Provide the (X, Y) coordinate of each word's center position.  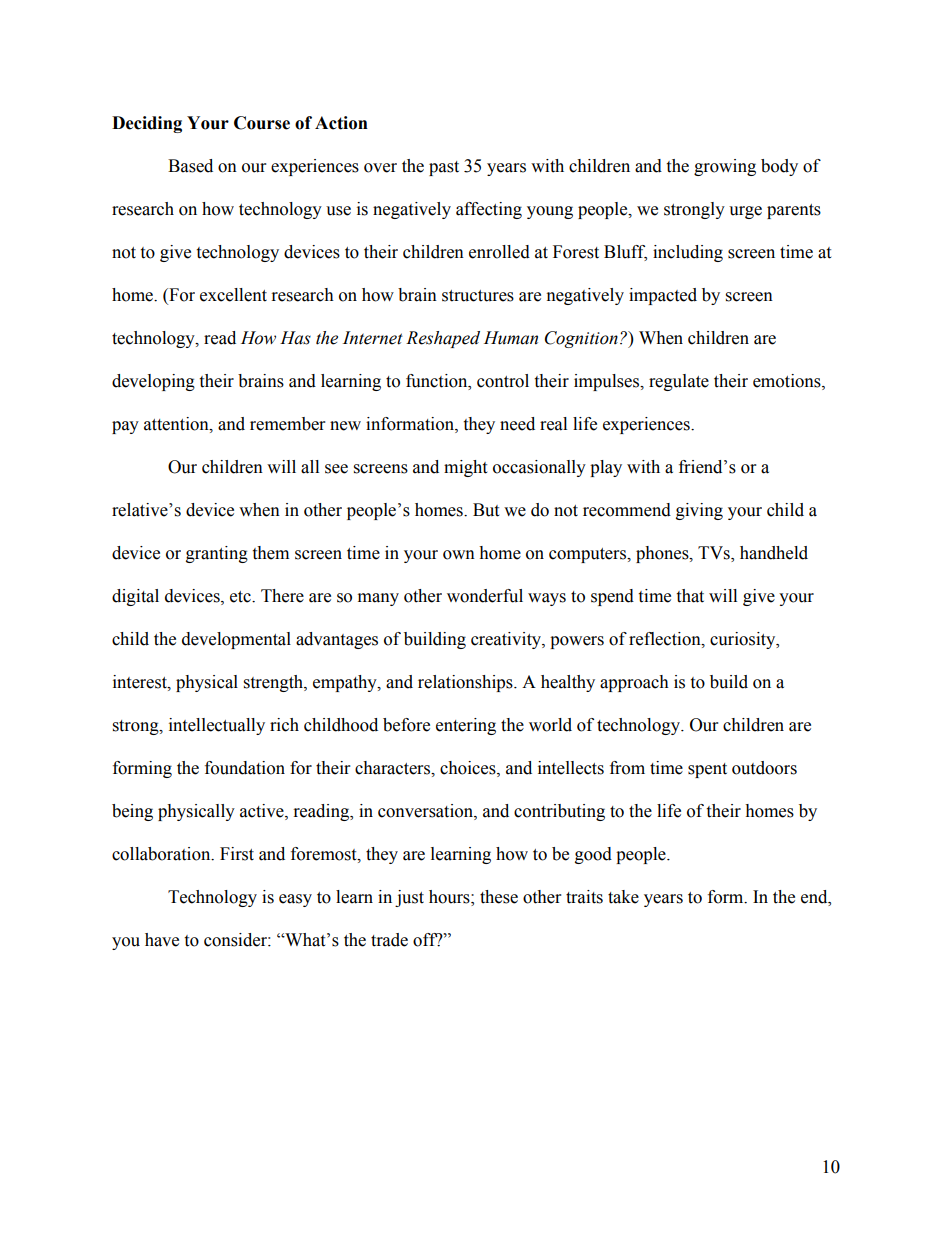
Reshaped (443, 339)
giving (699, 511)
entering (466, 726)
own (459, 555)
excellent (233, 295)
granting (217, 554)
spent (707, 770)
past (444, 168)
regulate (679, 382)
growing (725, 167)
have (162, 940)
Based (190, 166)
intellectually (217, 726)
